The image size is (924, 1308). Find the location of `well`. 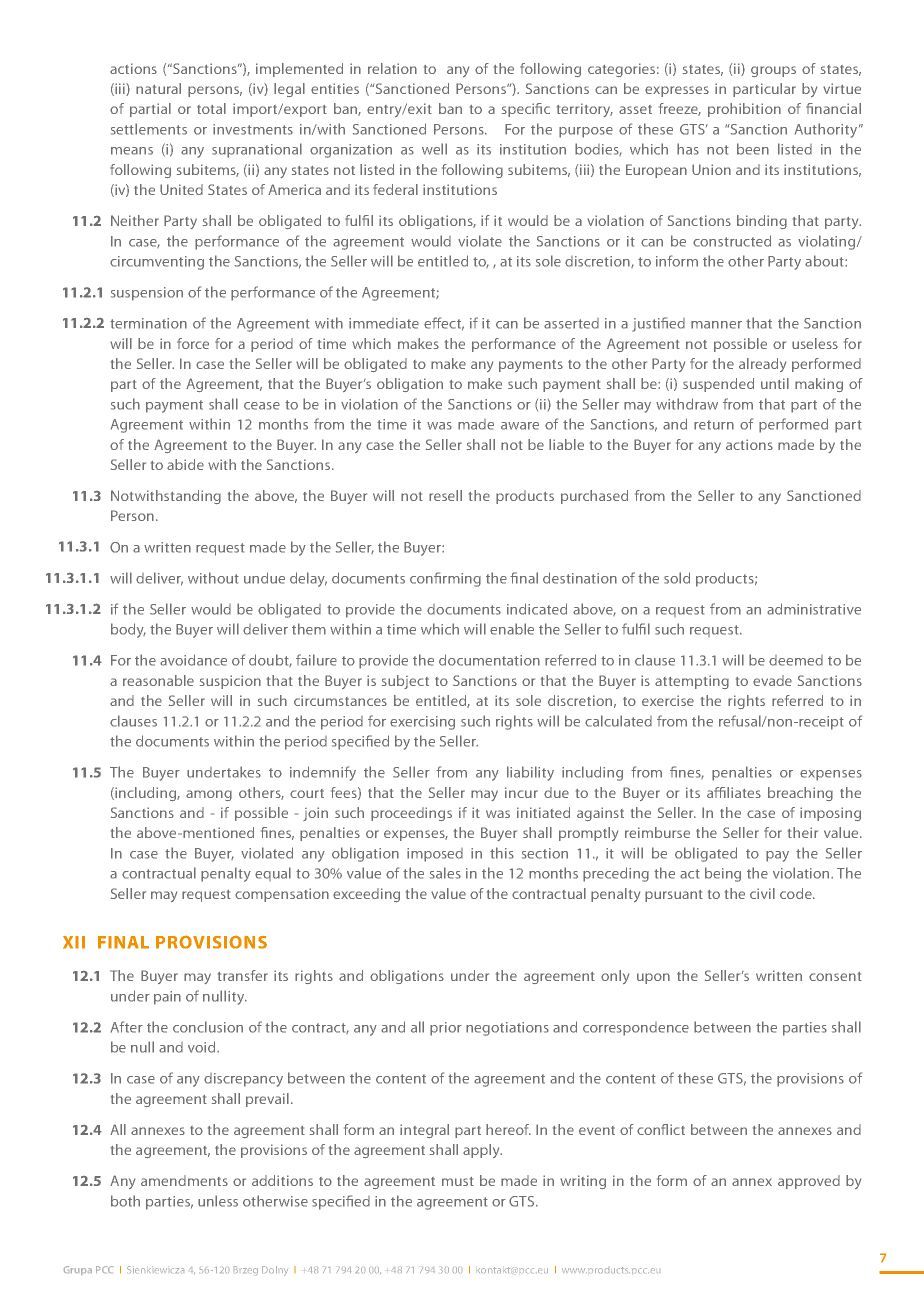

well is located at coordinates (434, 149).
